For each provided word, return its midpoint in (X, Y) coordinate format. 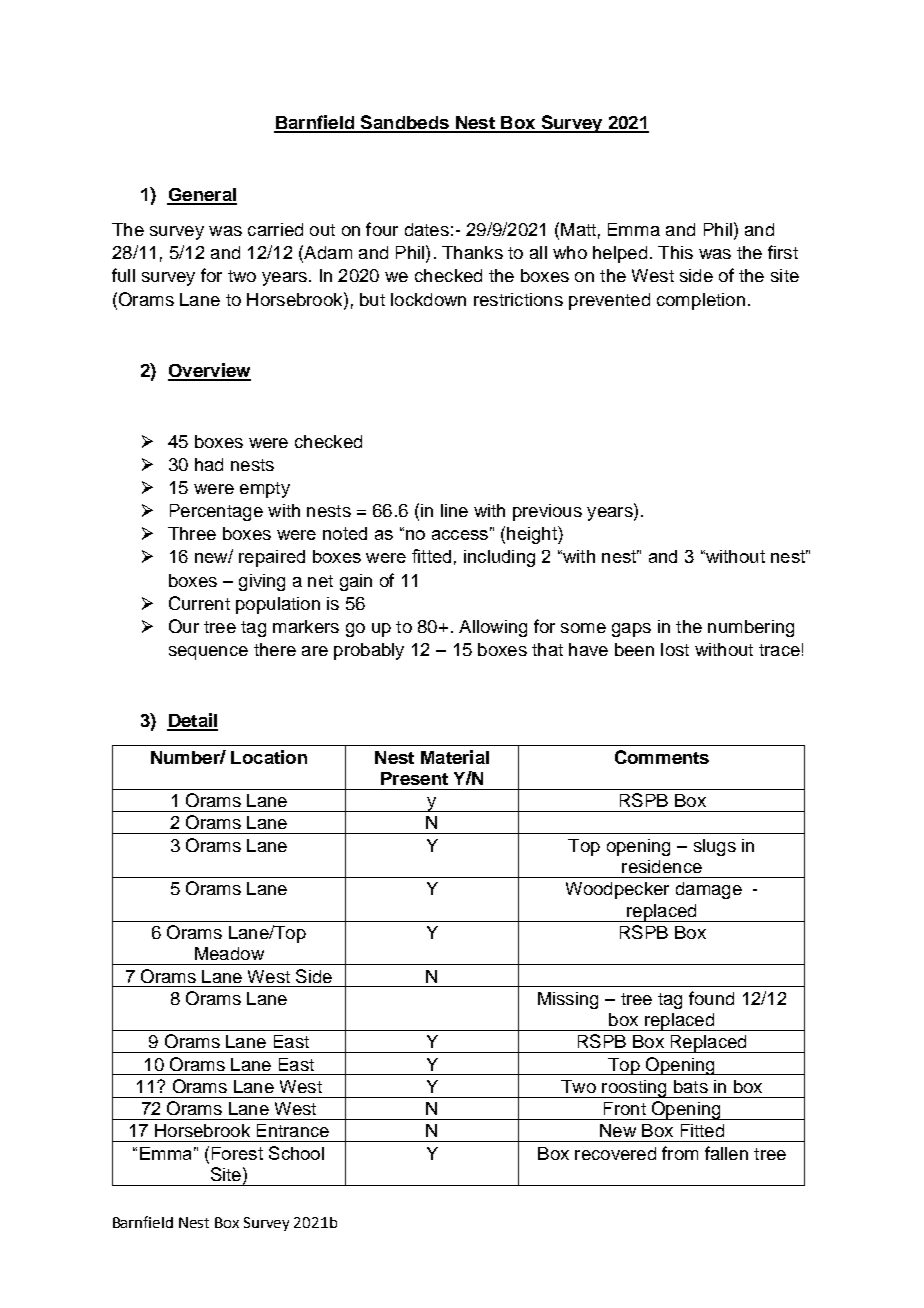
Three (192, 533)
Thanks (472, 252)
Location (269, 757)
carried (275, 229)
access (460, 535)
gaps (631, 630)
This (675, 252)
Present (414, 778)
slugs (715, 847)
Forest (237, 1153)
